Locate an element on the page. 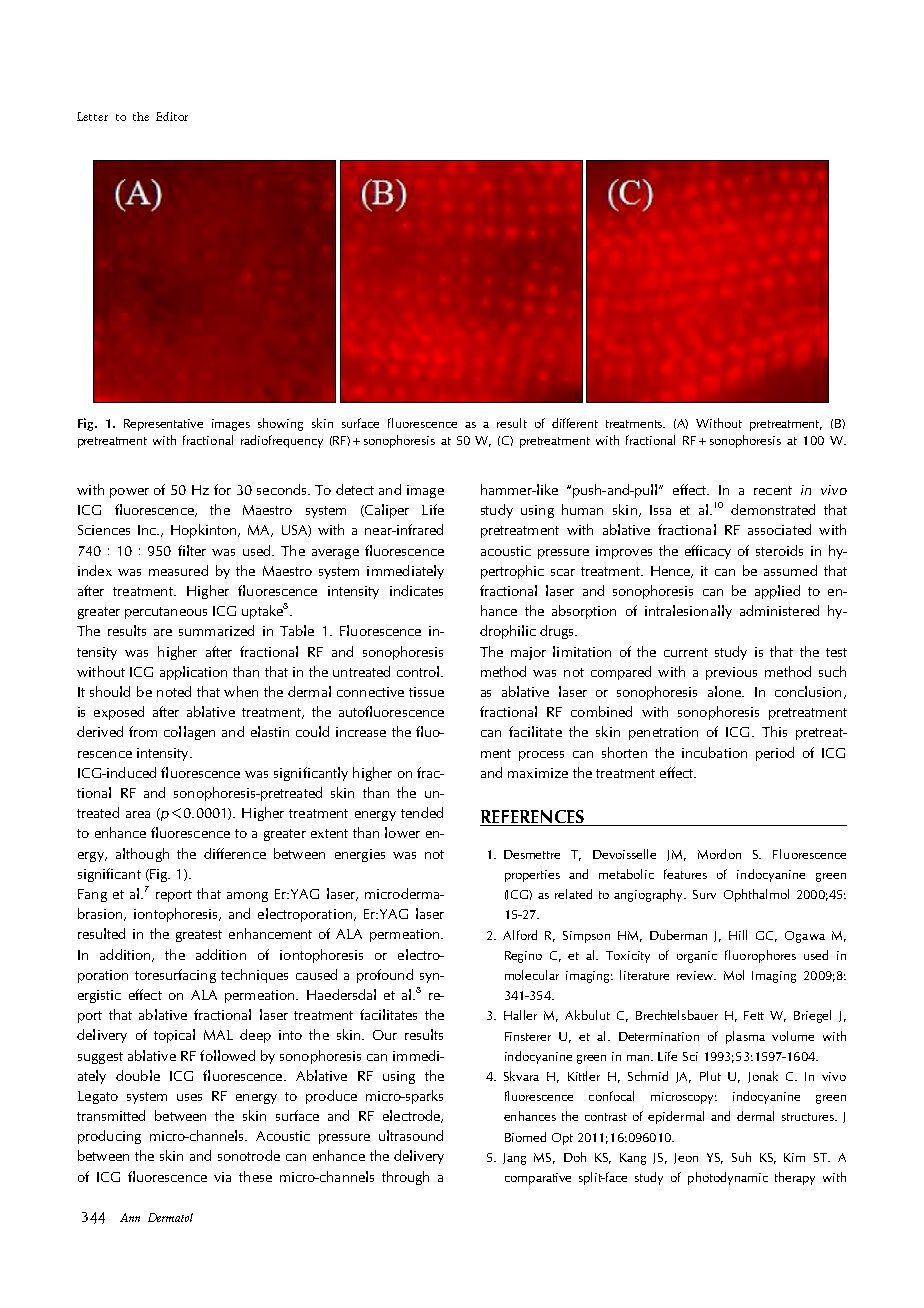  different is located at coordinates (575, 423).
